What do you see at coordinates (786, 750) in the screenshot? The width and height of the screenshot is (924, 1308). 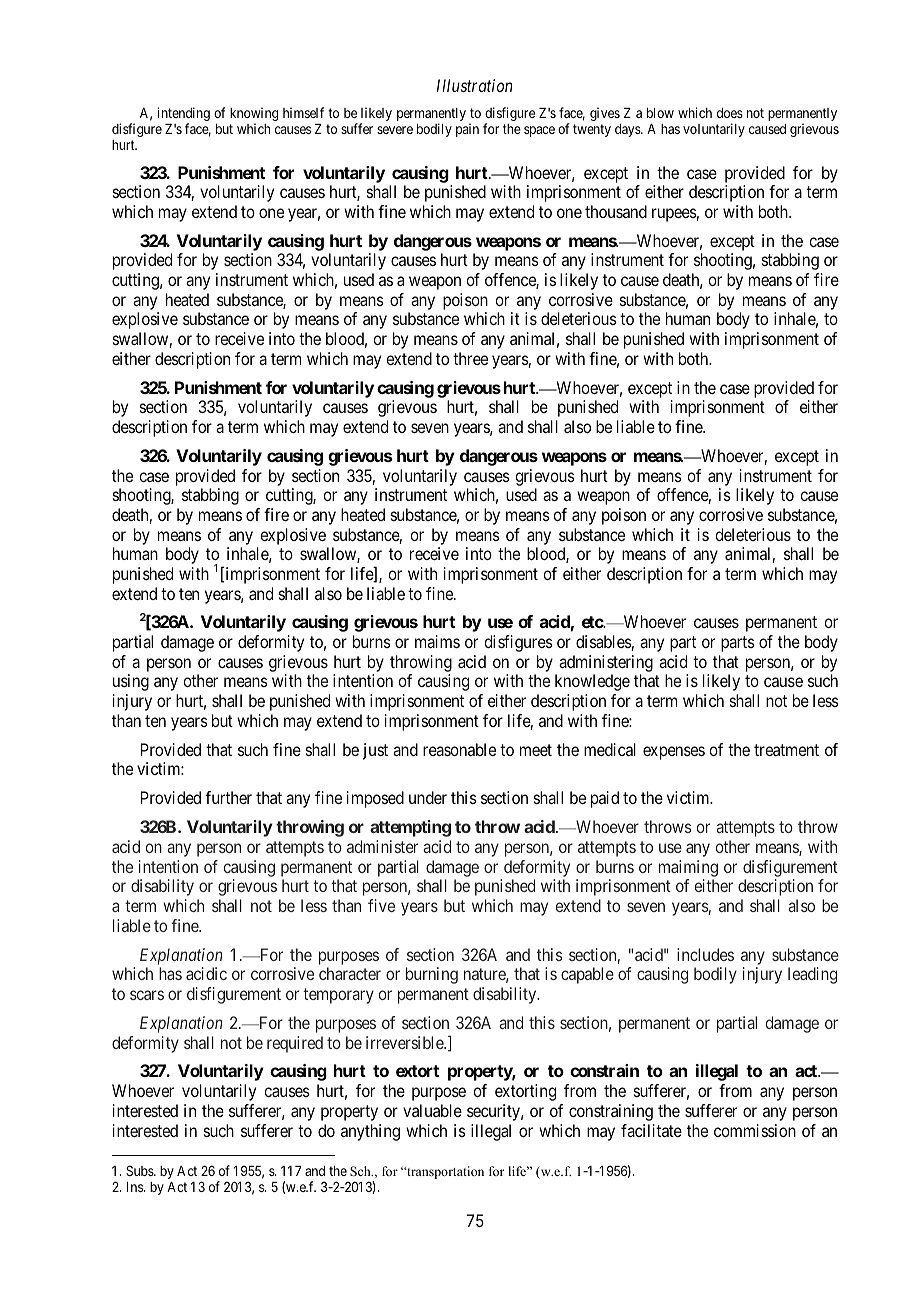 I see `treatment` at bounding box center [786, 750].
